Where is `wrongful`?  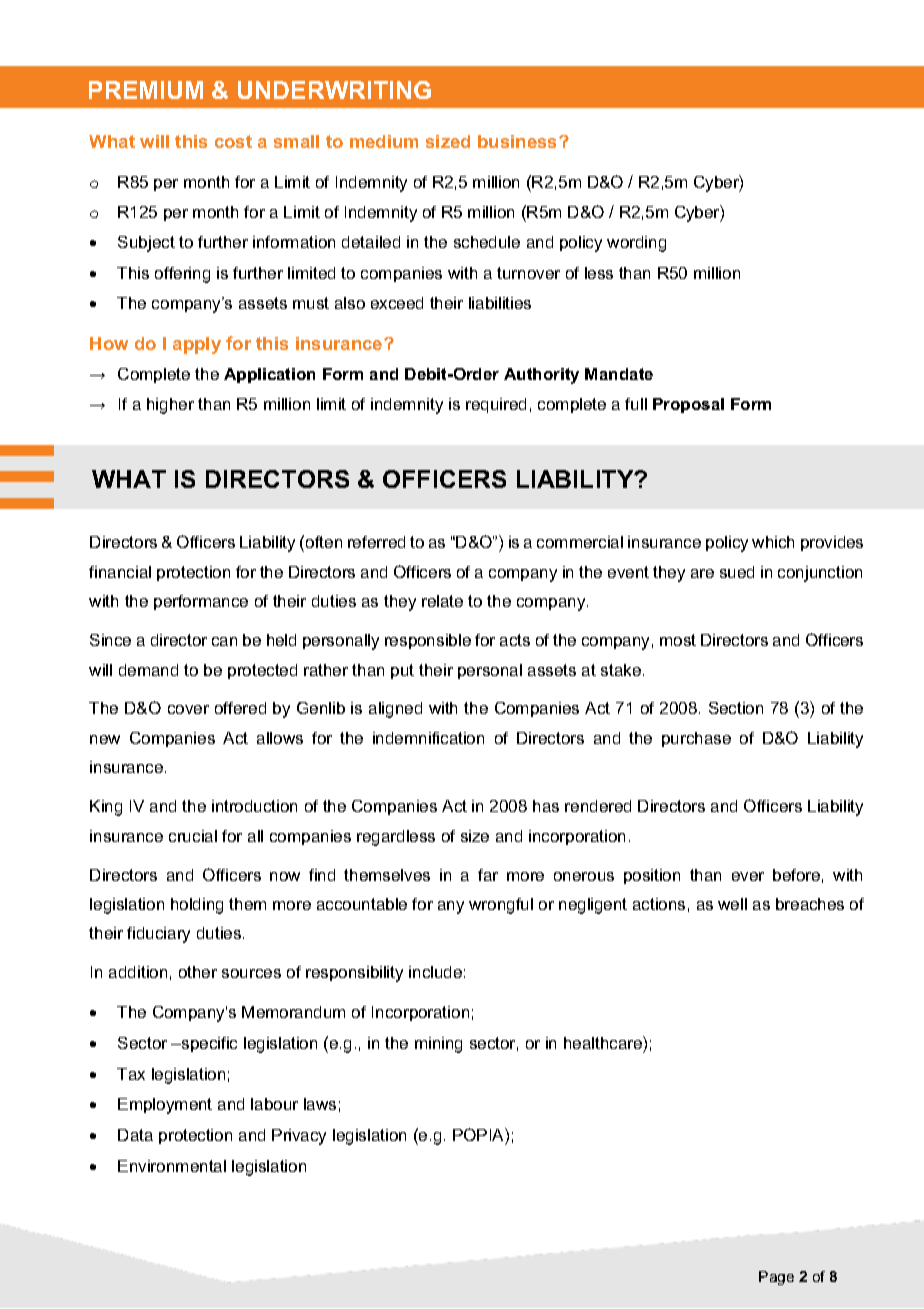
wrongful is located at coordinates (501, 906).
